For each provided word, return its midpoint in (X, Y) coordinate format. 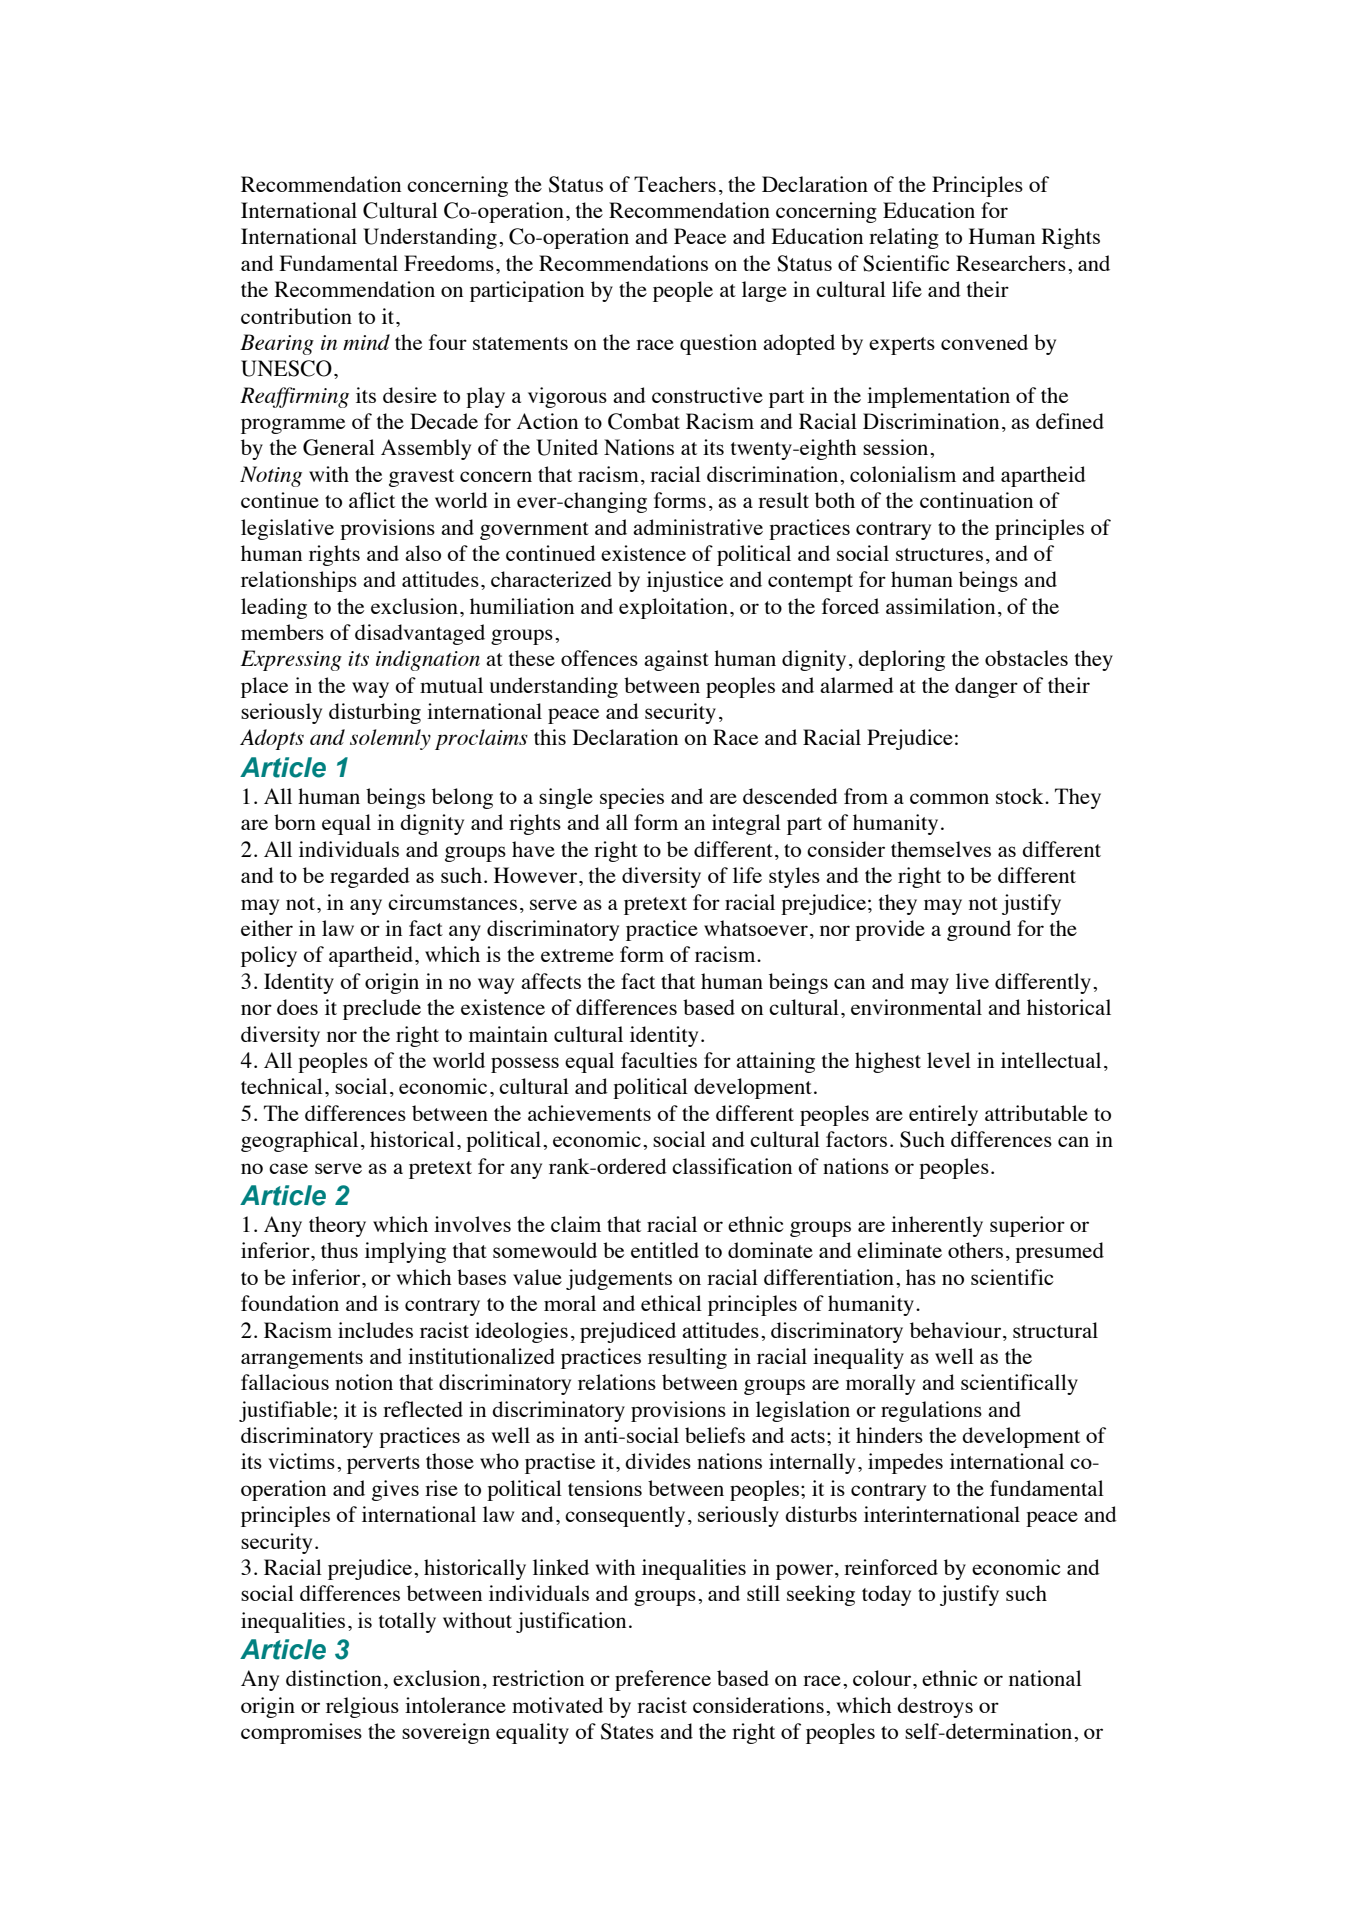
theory (337, 1226)
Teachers (675, 184)
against (676, 660)
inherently (937, 1226)
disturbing (375, 713)
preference (663, 1680)
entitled (665, 1250)
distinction (334, 1678)
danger (986, 687)
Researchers (1011, 263)
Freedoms (449, 263)
